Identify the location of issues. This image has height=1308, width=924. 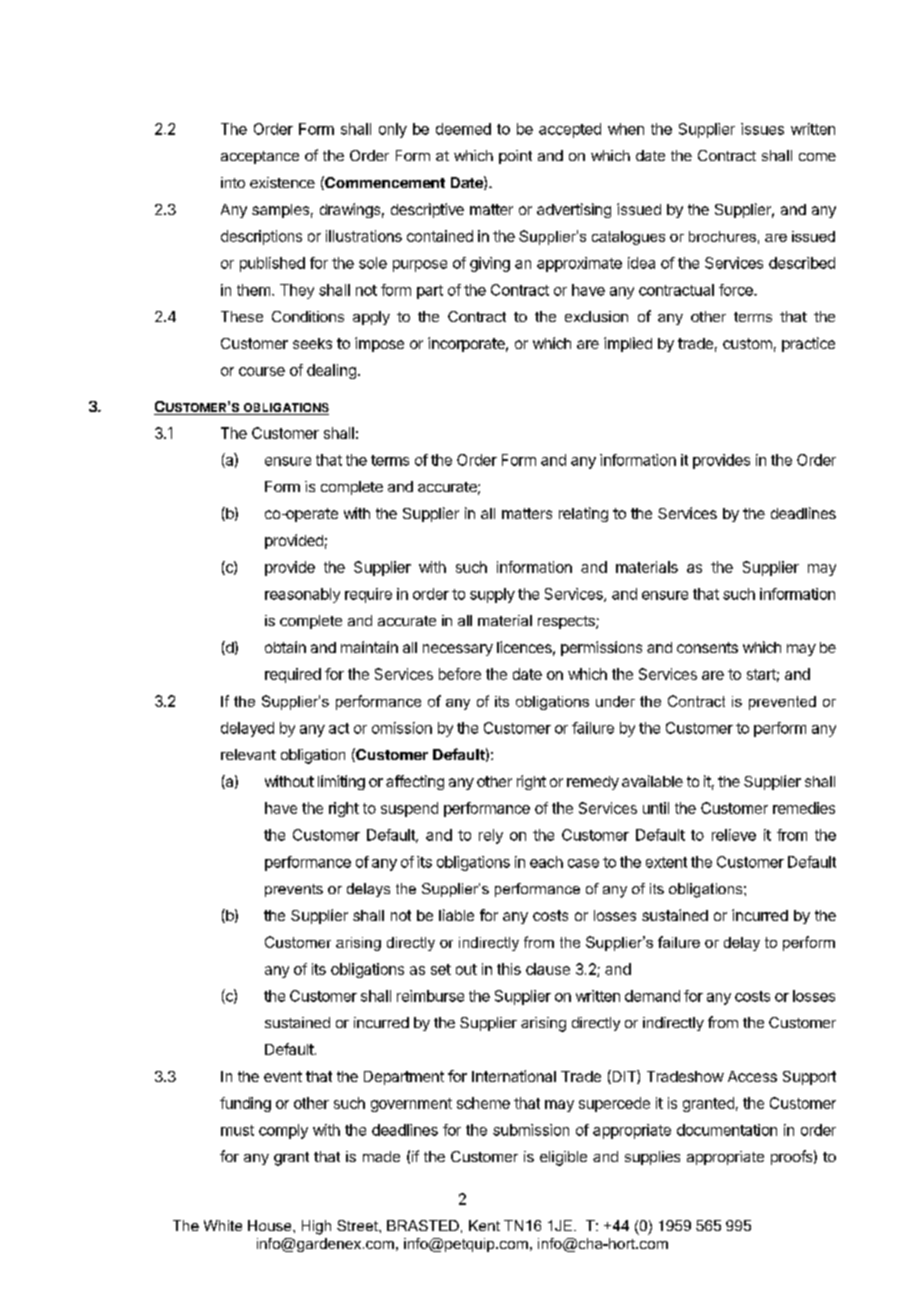
(762, 129).
